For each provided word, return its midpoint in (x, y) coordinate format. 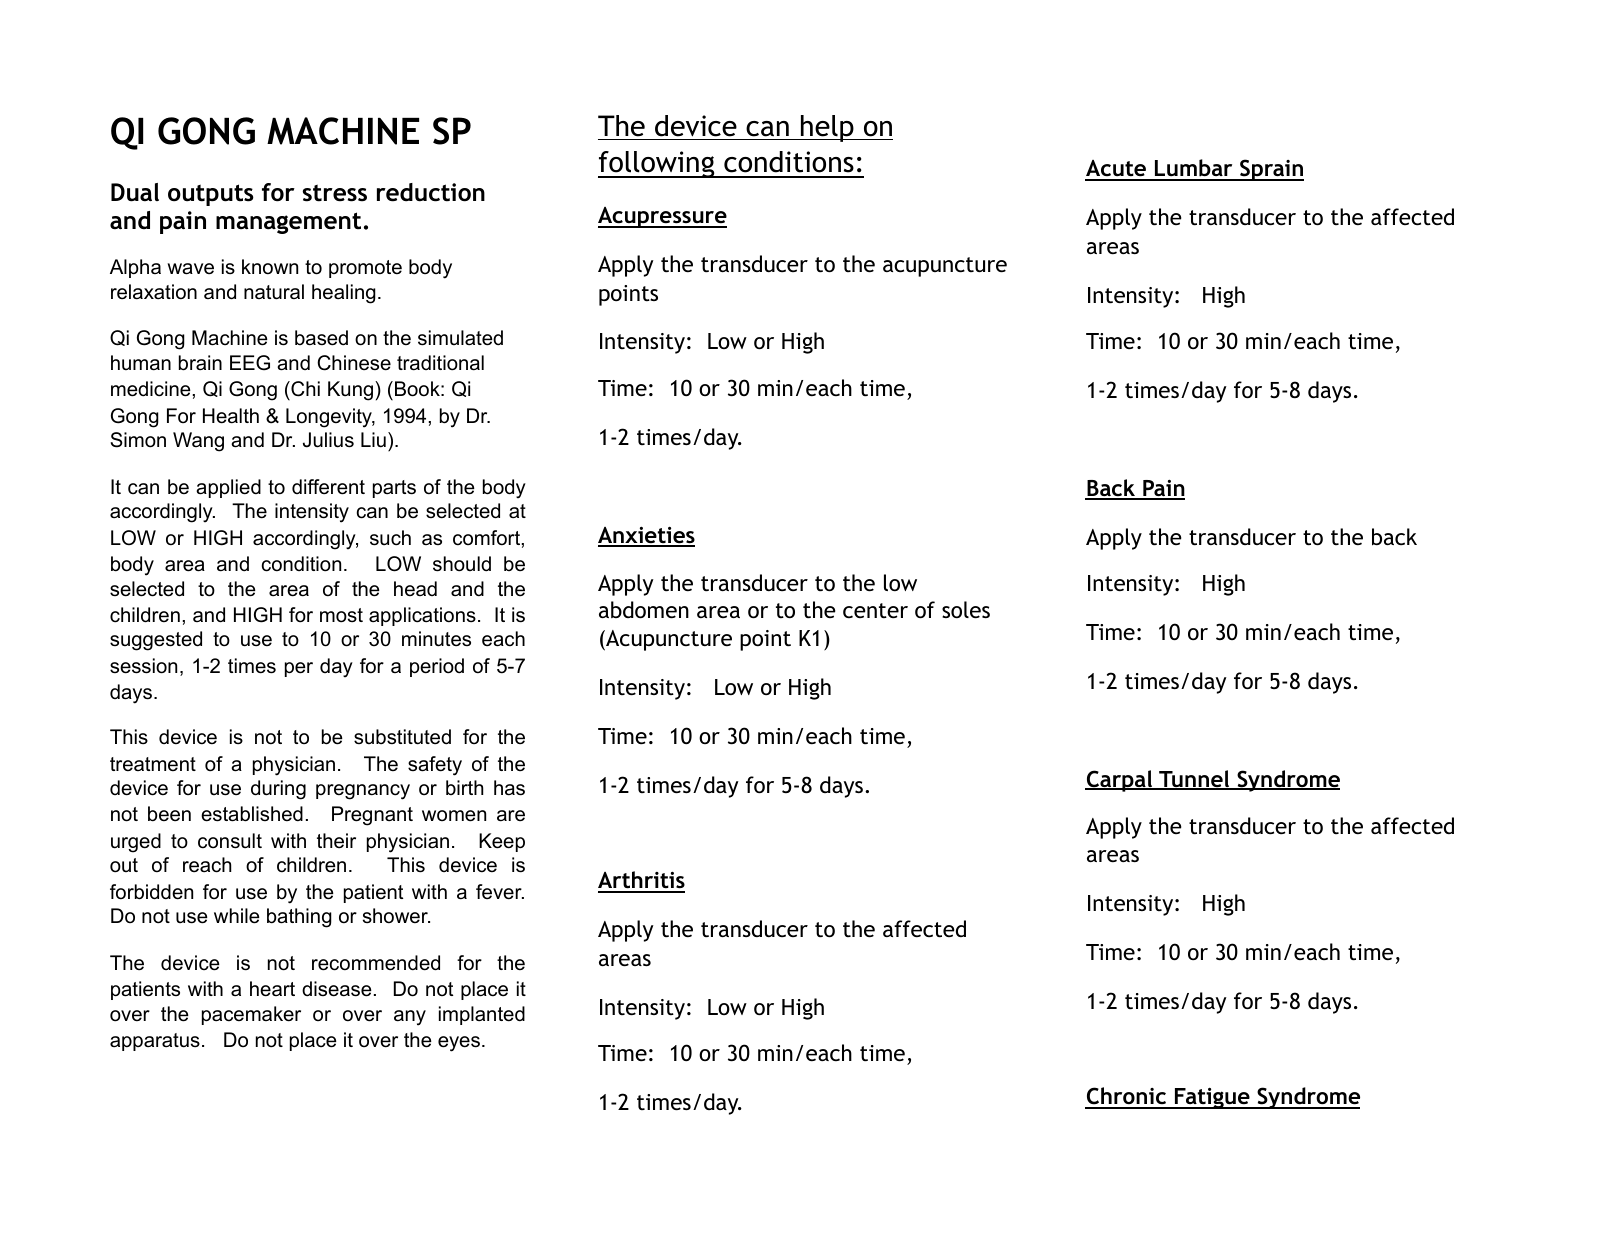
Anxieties (646, 536)
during (278, 790)
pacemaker (251, 1015)
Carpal (1120, 781)
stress (335, 193)
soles (966, 610)
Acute (1117, 170)
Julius (328, 440)
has (509, 788)
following (657, 164)
